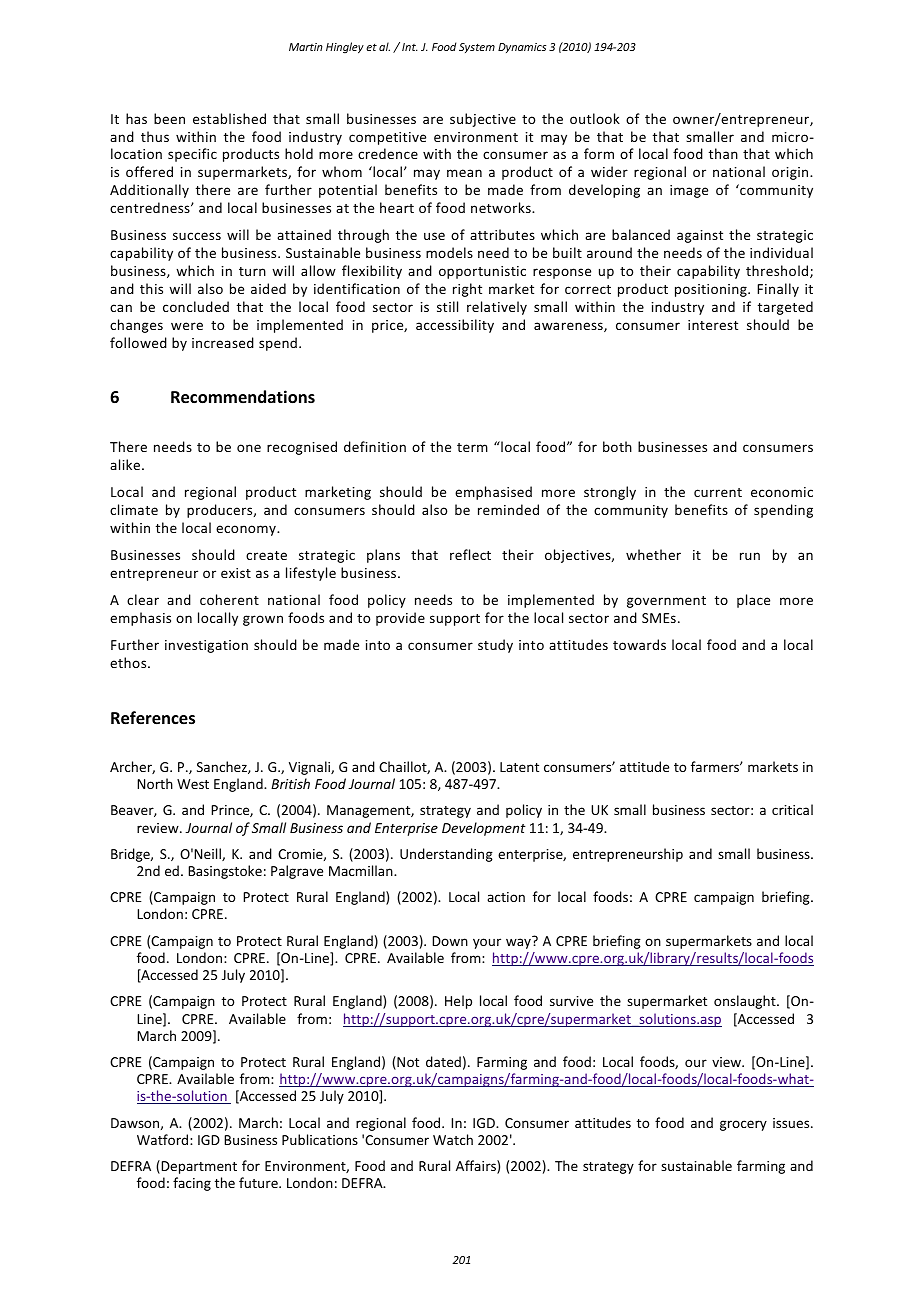 This page has width=924, height=1308. I want to click on place, so click(753, 601).
